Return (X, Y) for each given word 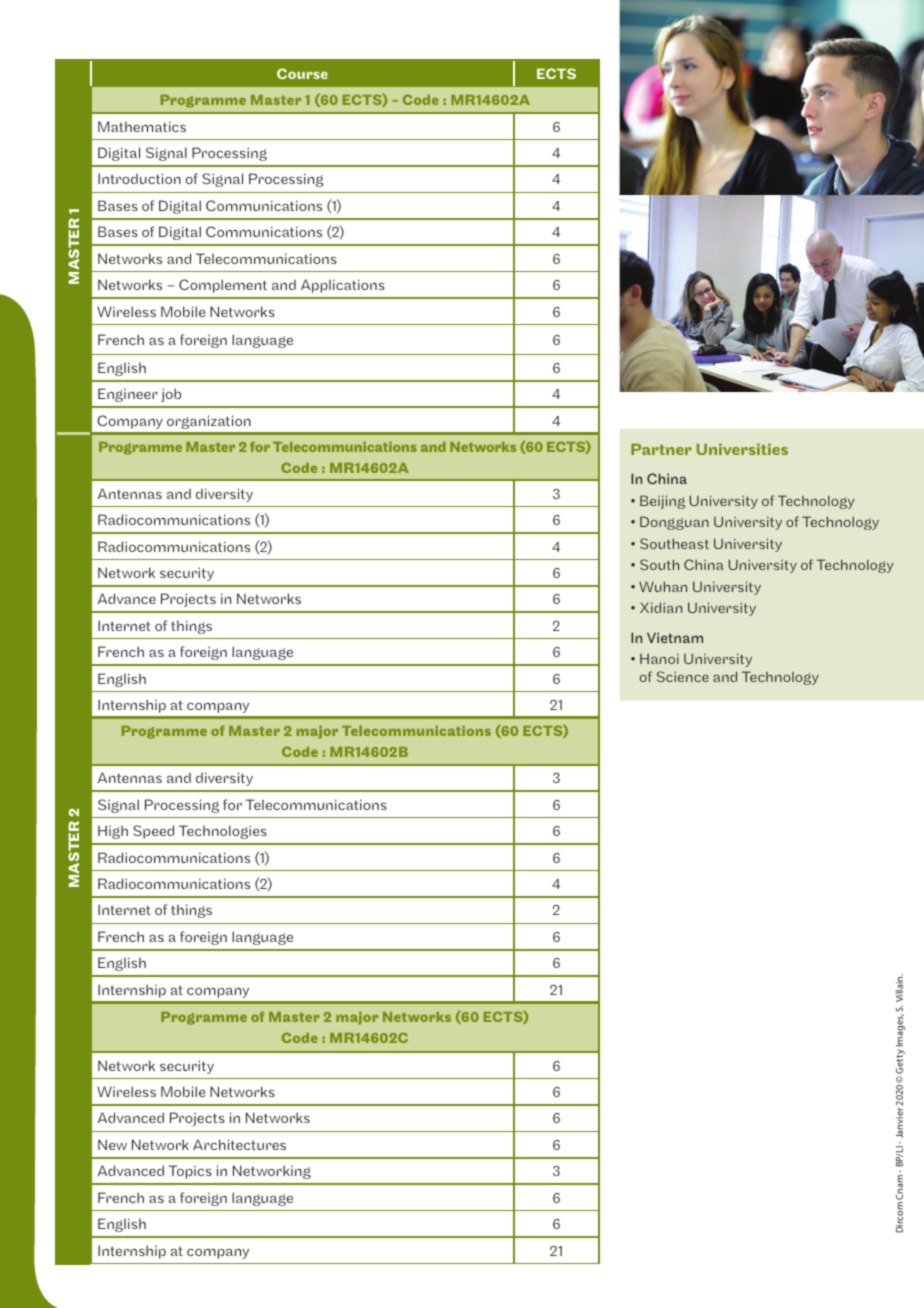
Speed (153, 832)
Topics (190, 1172)
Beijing (662, 502)
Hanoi (659, 658)
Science (683, 676)
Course (302, 73)
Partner (661, 449)
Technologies (223, 832)
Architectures (239, 1144)
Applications (343, 286)
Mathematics (142, 126)
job (171, 395)
